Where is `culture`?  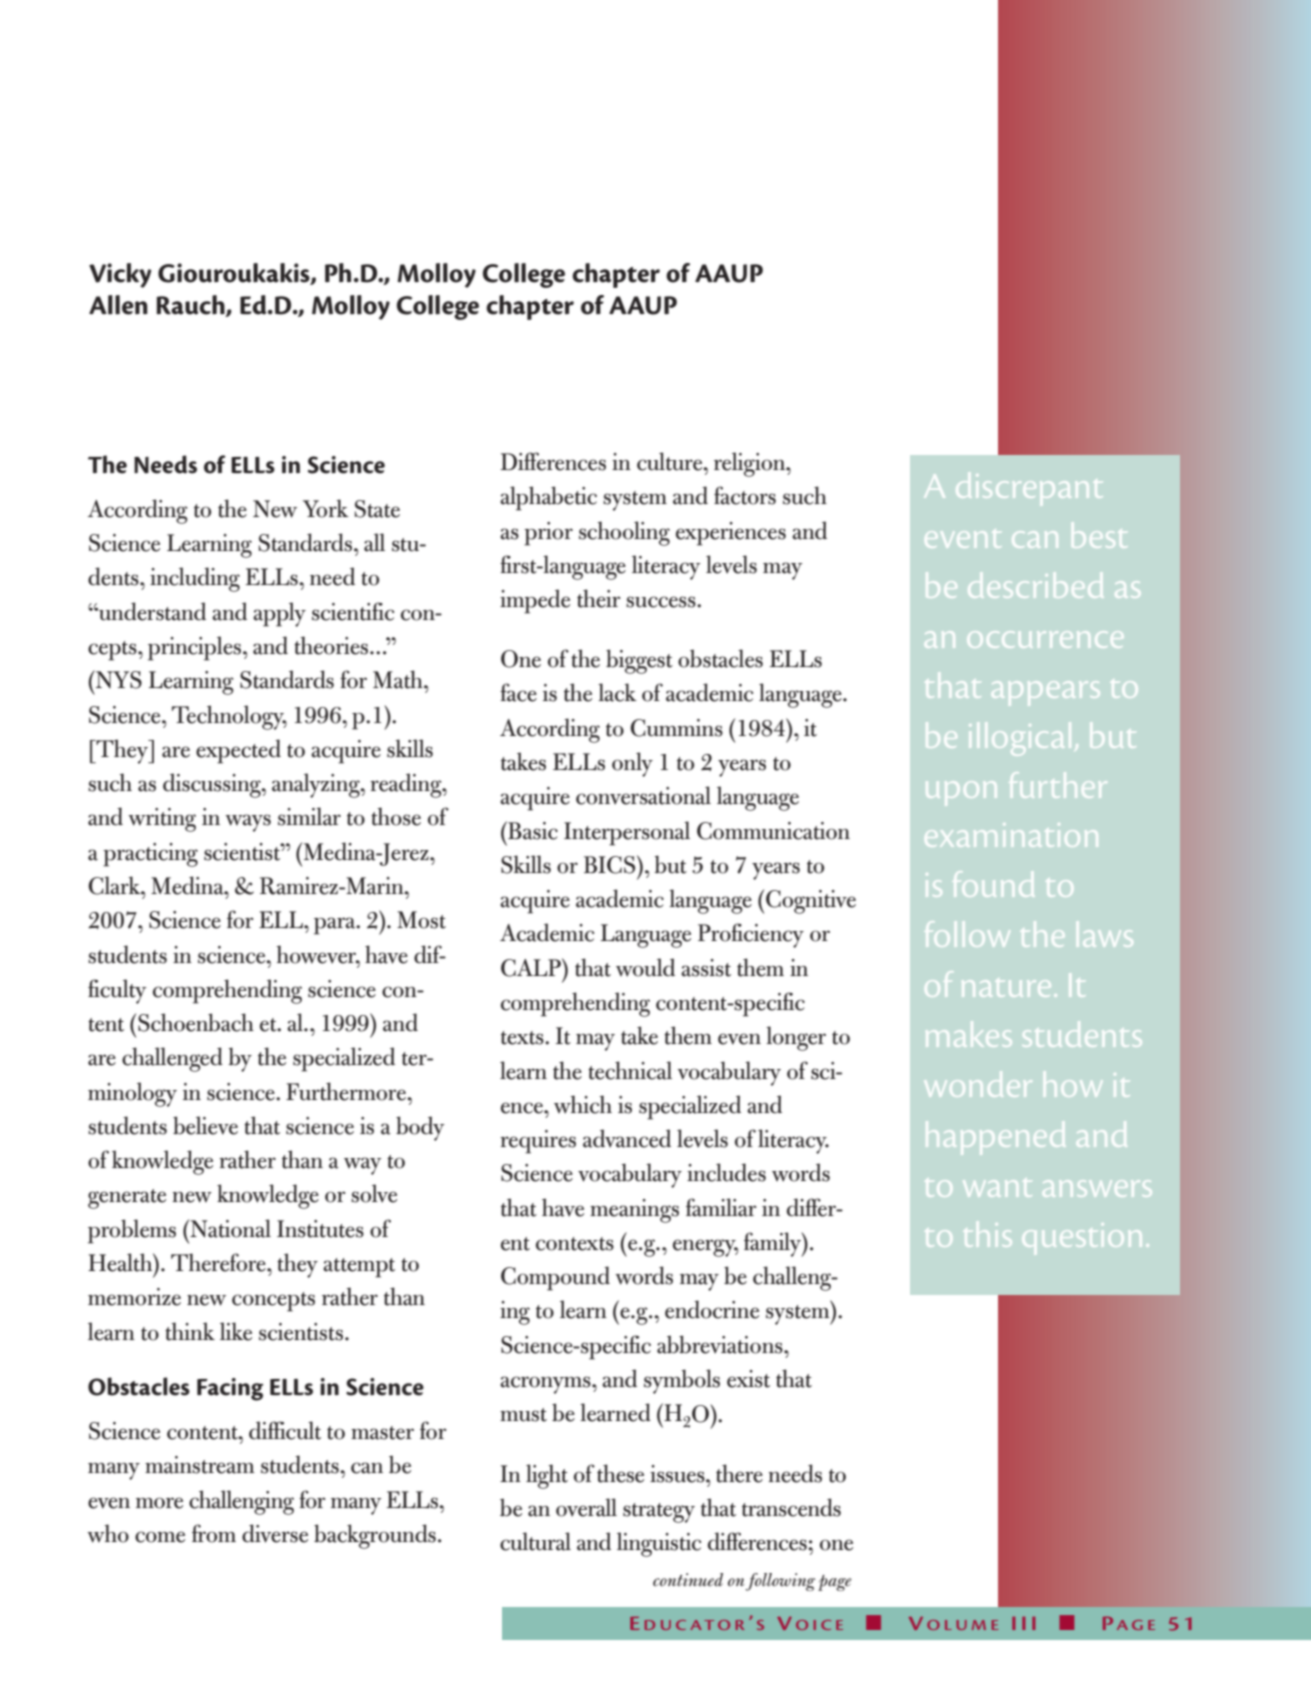
culture is located at coordinates (671, 461).
